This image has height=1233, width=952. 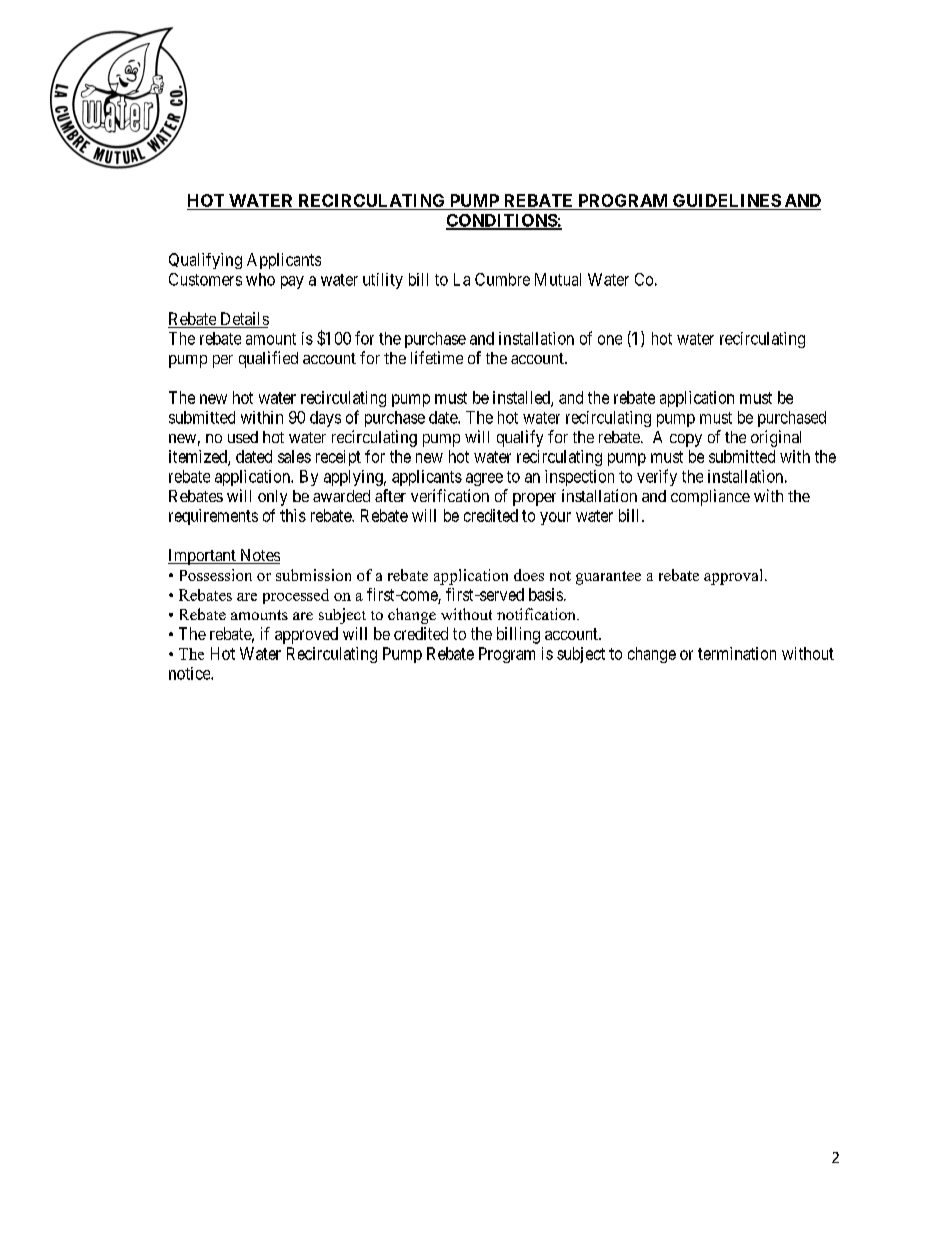 What do you see at coordinates (293, 515) in the image?
I see `this` at bounding box center [293, 515].
